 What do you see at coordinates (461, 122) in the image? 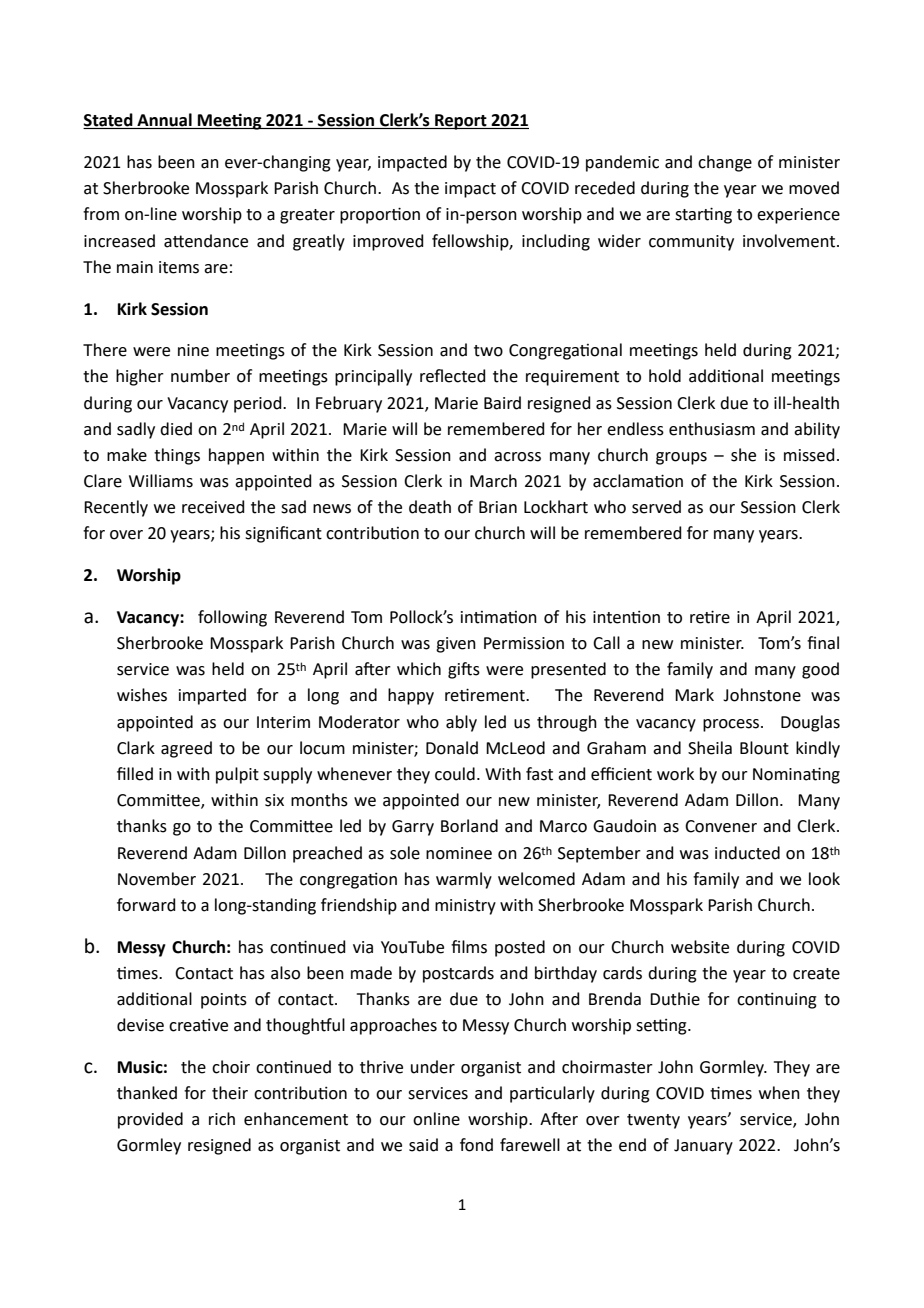
I see `Report` at bounding box center [461, 122].
